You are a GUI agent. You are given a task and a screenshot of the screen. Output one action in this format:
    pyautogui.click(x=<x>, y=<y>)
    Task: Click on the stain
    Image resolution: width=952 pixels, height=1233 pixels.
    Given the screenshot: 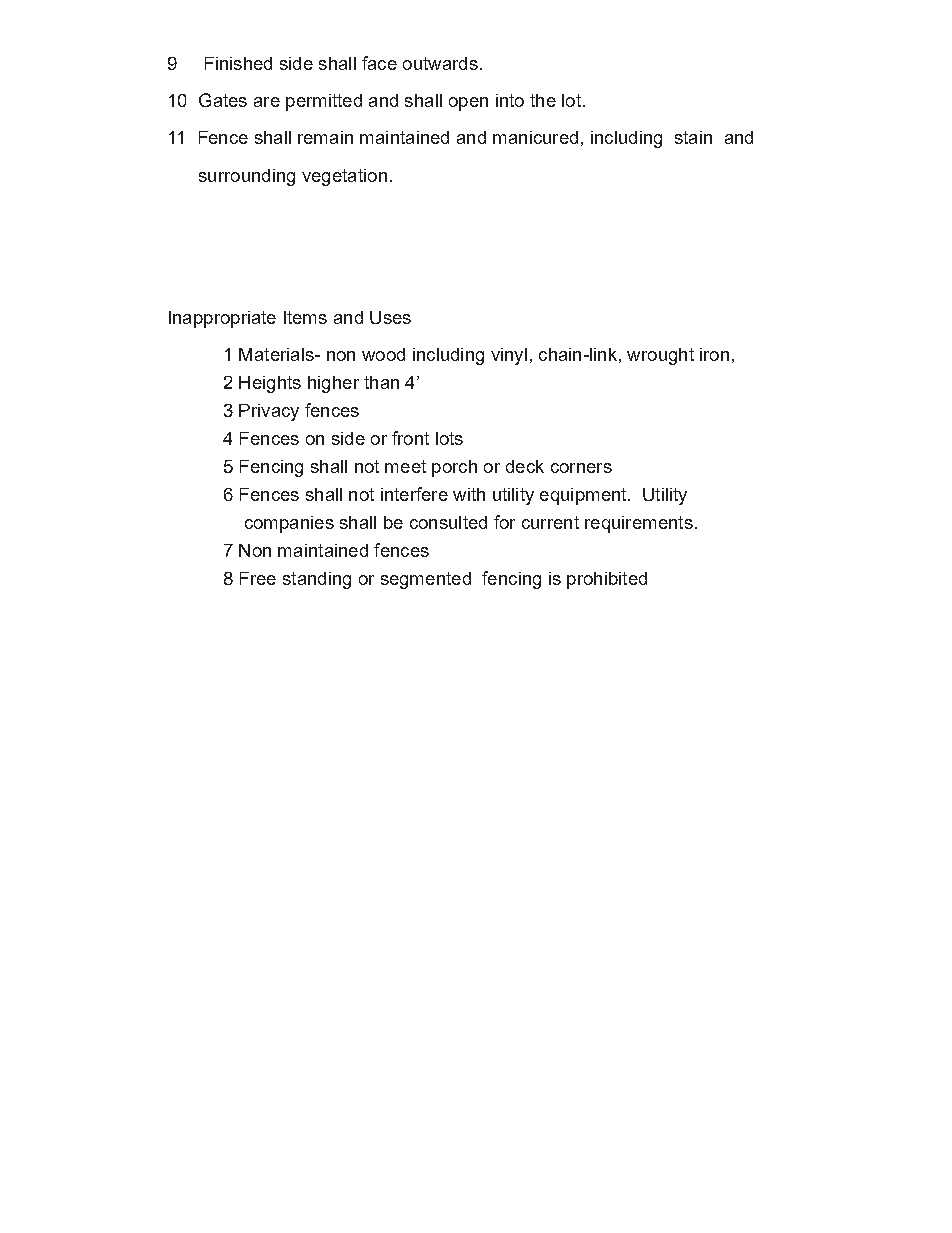 What is the action you would take?
    pyautogui.click(x=693, y=137)
